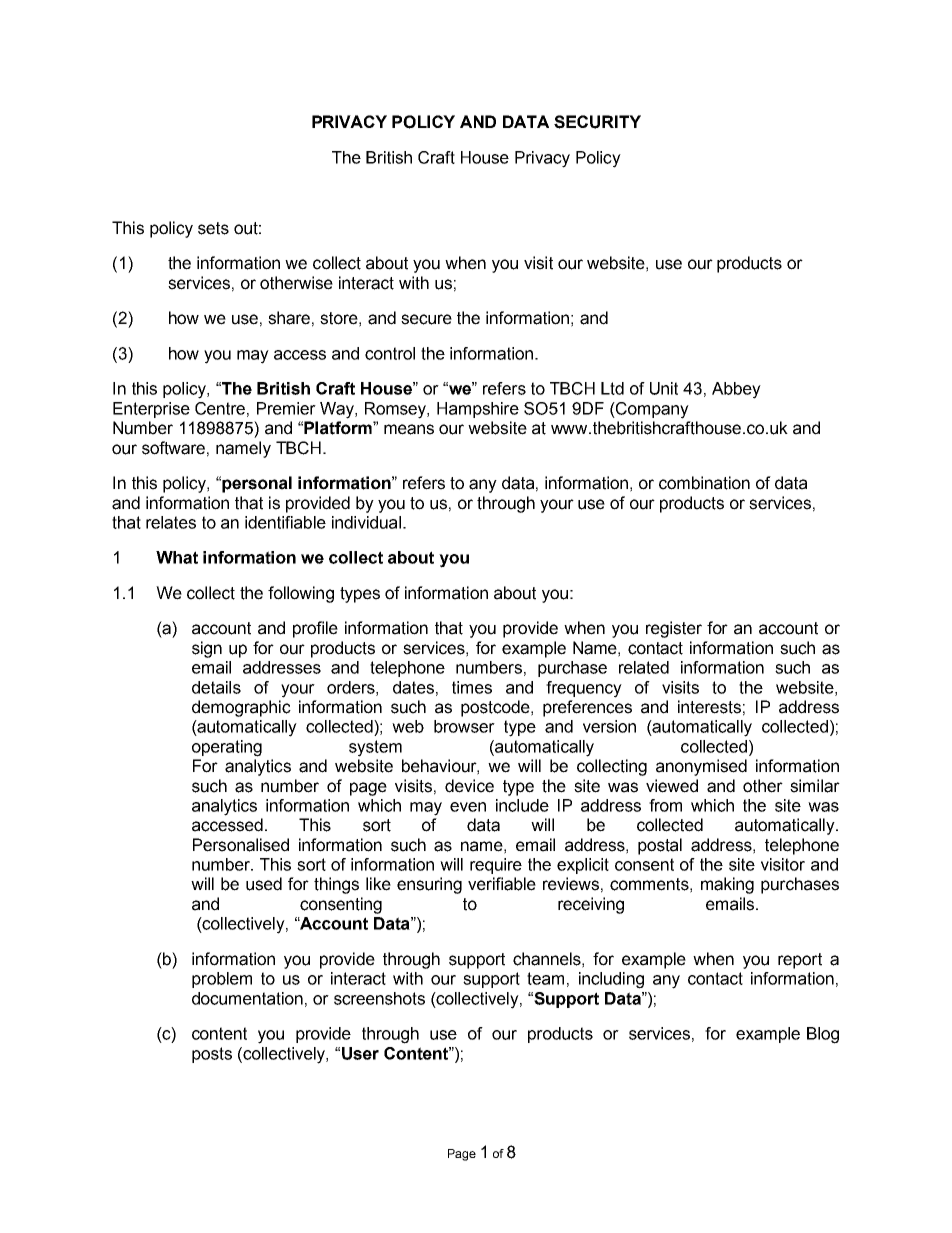  Describe the element at coordinates (701, 767) in the screenshot. I see `anonymised` at that location.
